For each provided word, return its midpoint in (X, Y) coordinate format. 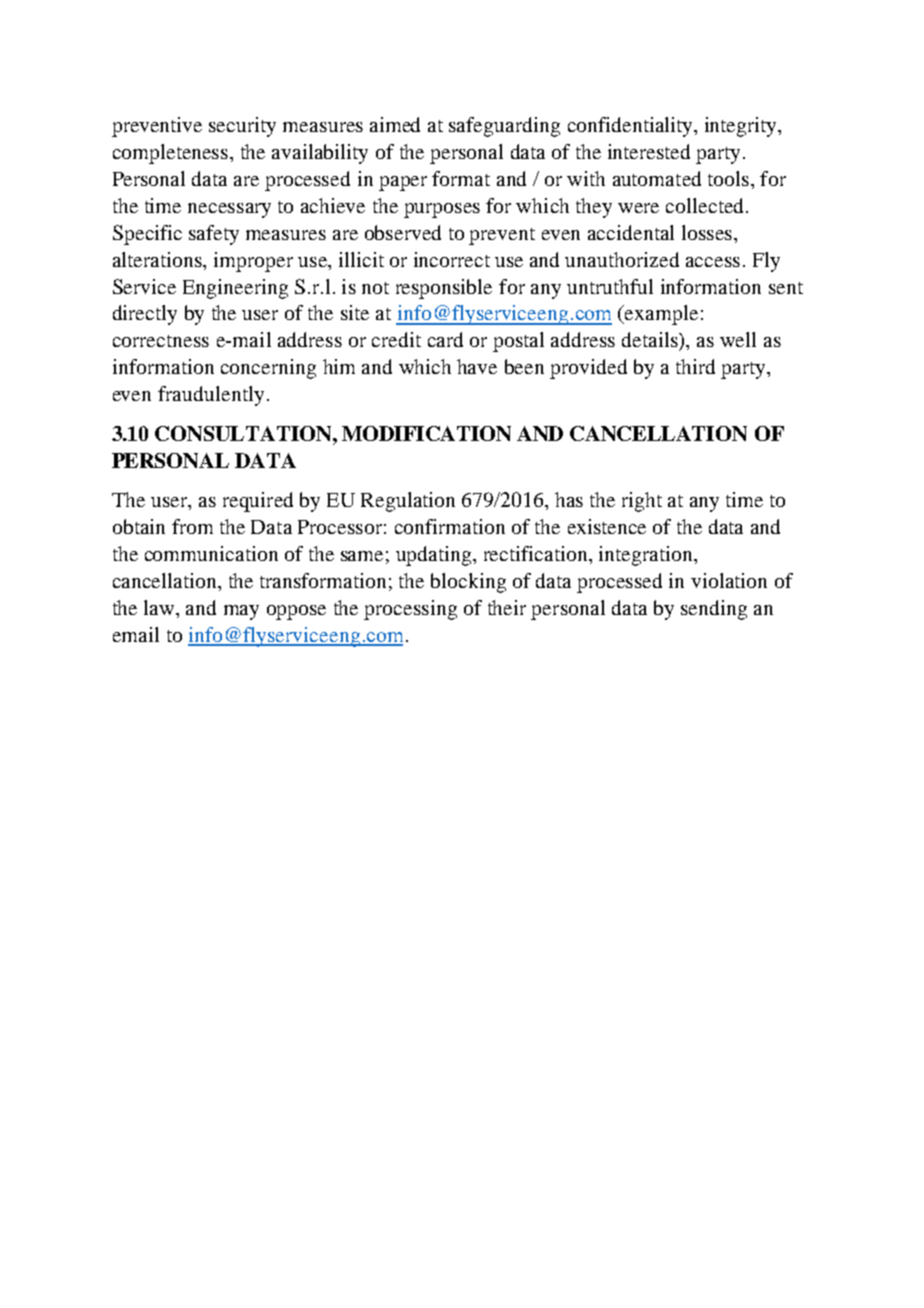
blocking (468, 583)
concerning (268, 369)
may (241, 612)
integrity (742, 127)
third (695, 366)
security (242, 127)
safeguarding (504, 127)
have (477, 366)
